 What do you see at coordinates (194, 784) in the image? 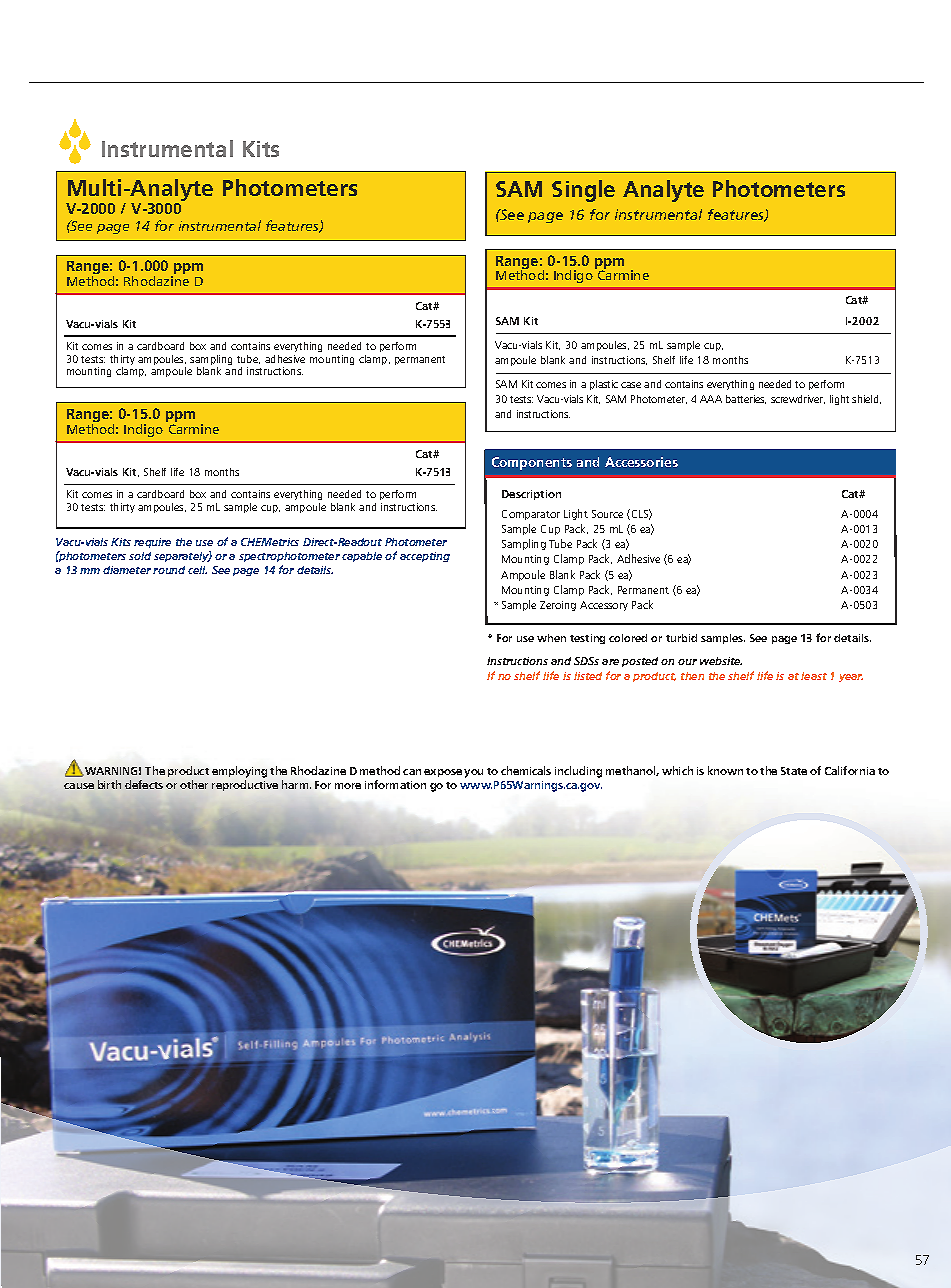
I see `other` at bounding box center [194, 784].
